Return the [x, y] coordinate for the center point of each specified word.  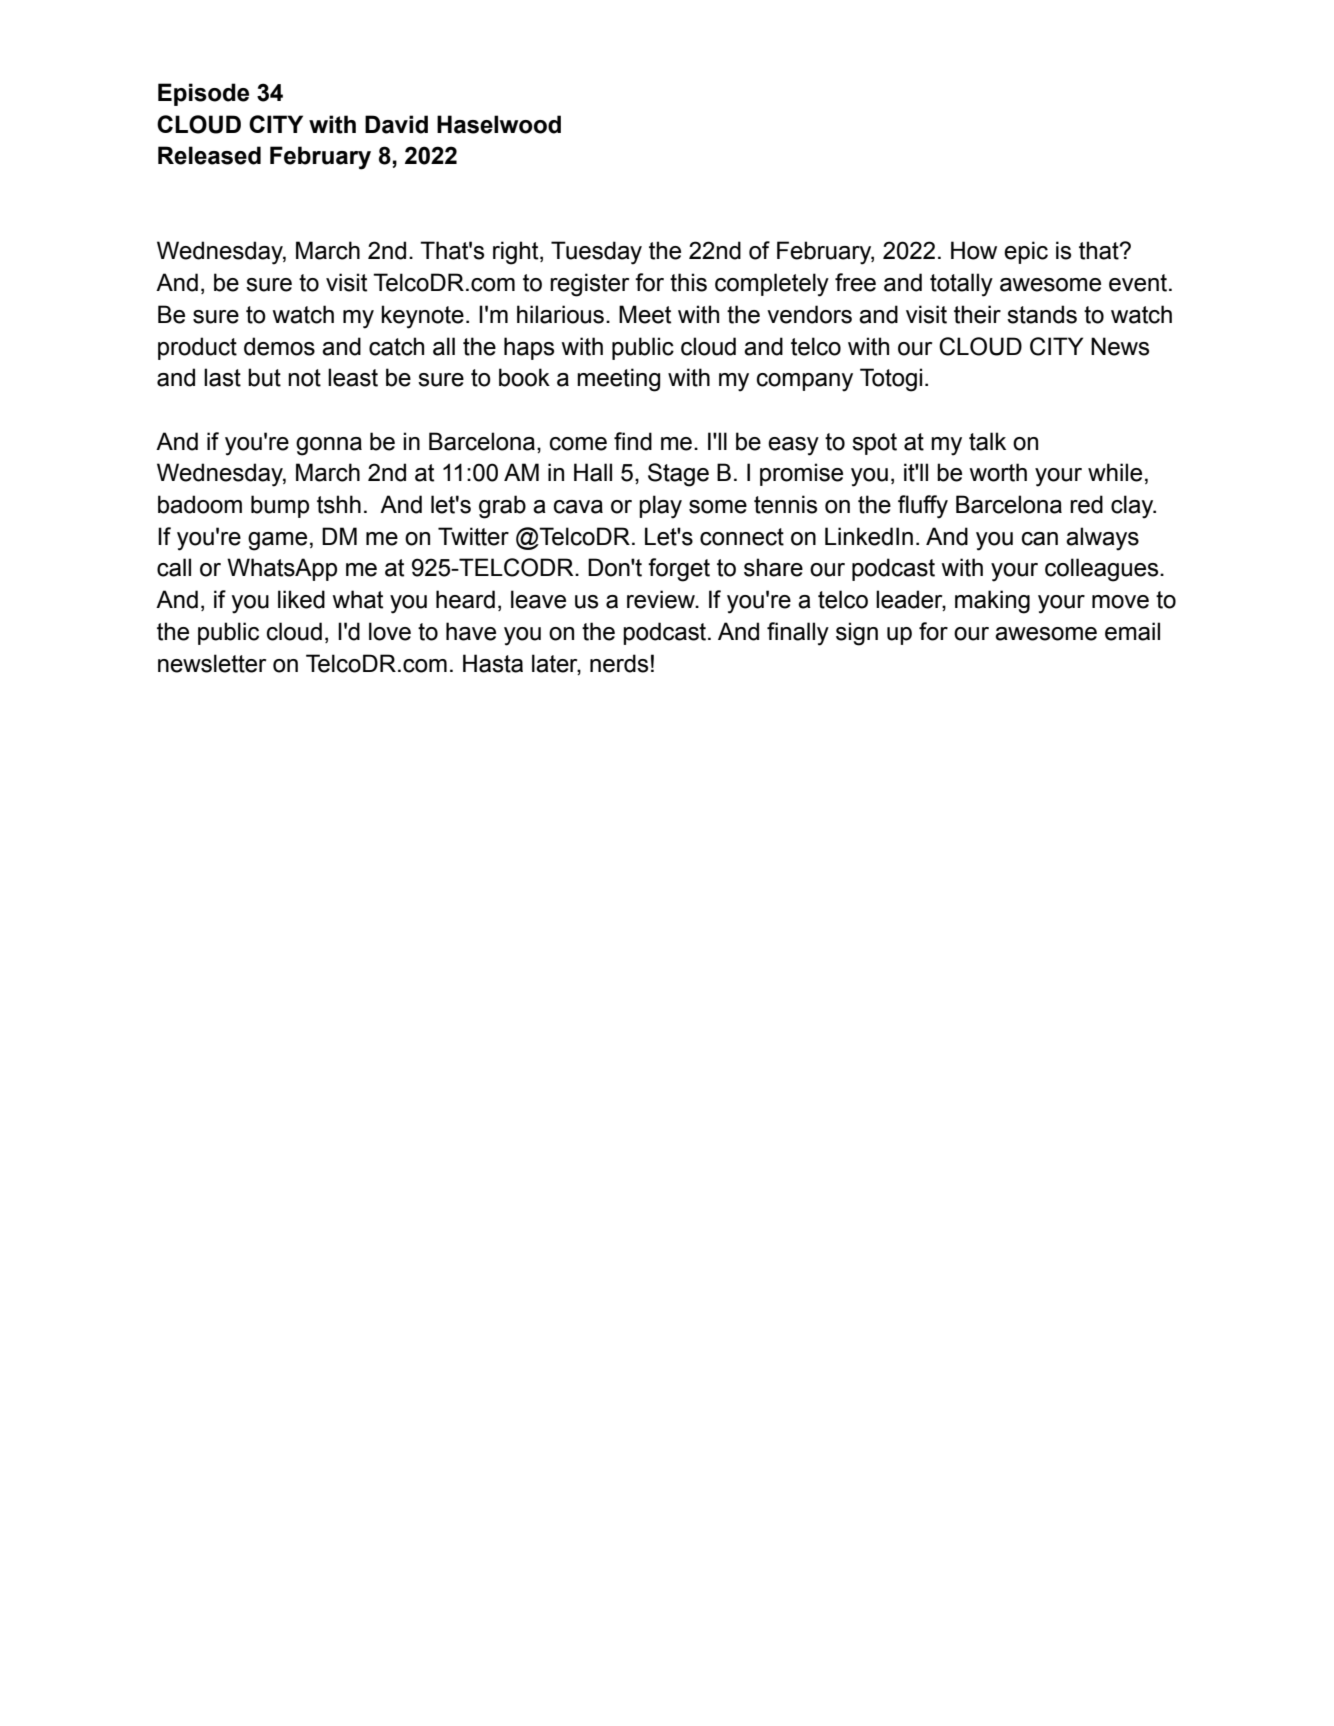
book [524, 377]
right [517, 253]
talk [987, 441]
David [396, 124]
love [390, 631]
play [660, 507]
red [1086, 504]
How [974, 250]
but [264, 377]
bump [280, 506]
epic [1026, 252]
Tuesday [596, 253]
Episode [203, 94]
